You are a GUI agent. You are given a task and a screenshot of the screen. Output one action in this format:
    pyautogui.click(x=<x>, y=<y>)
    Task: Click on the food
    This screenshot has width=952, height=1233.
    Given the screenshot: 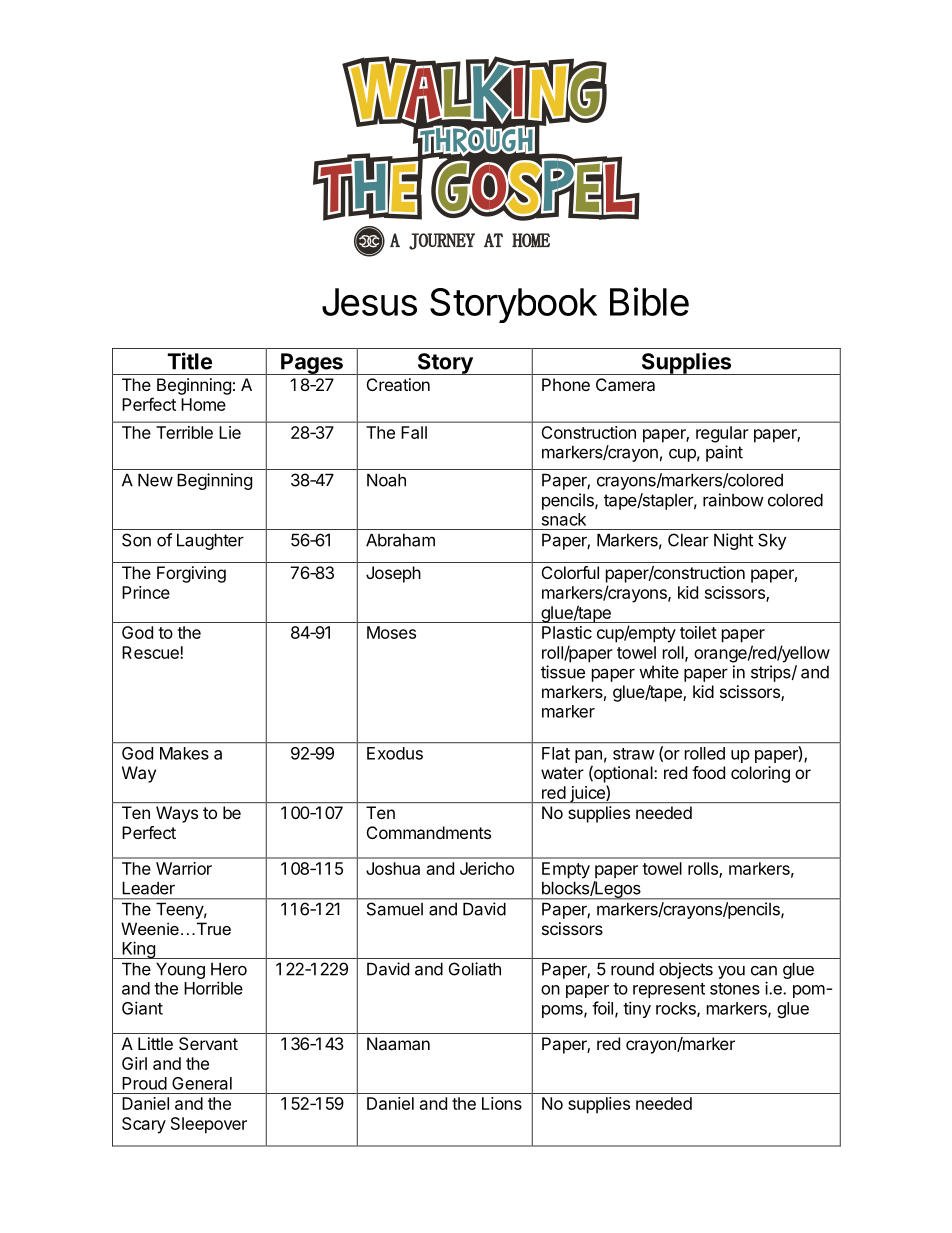 What is the action you would take?
    pyautogui.click(x=708, y=772)
